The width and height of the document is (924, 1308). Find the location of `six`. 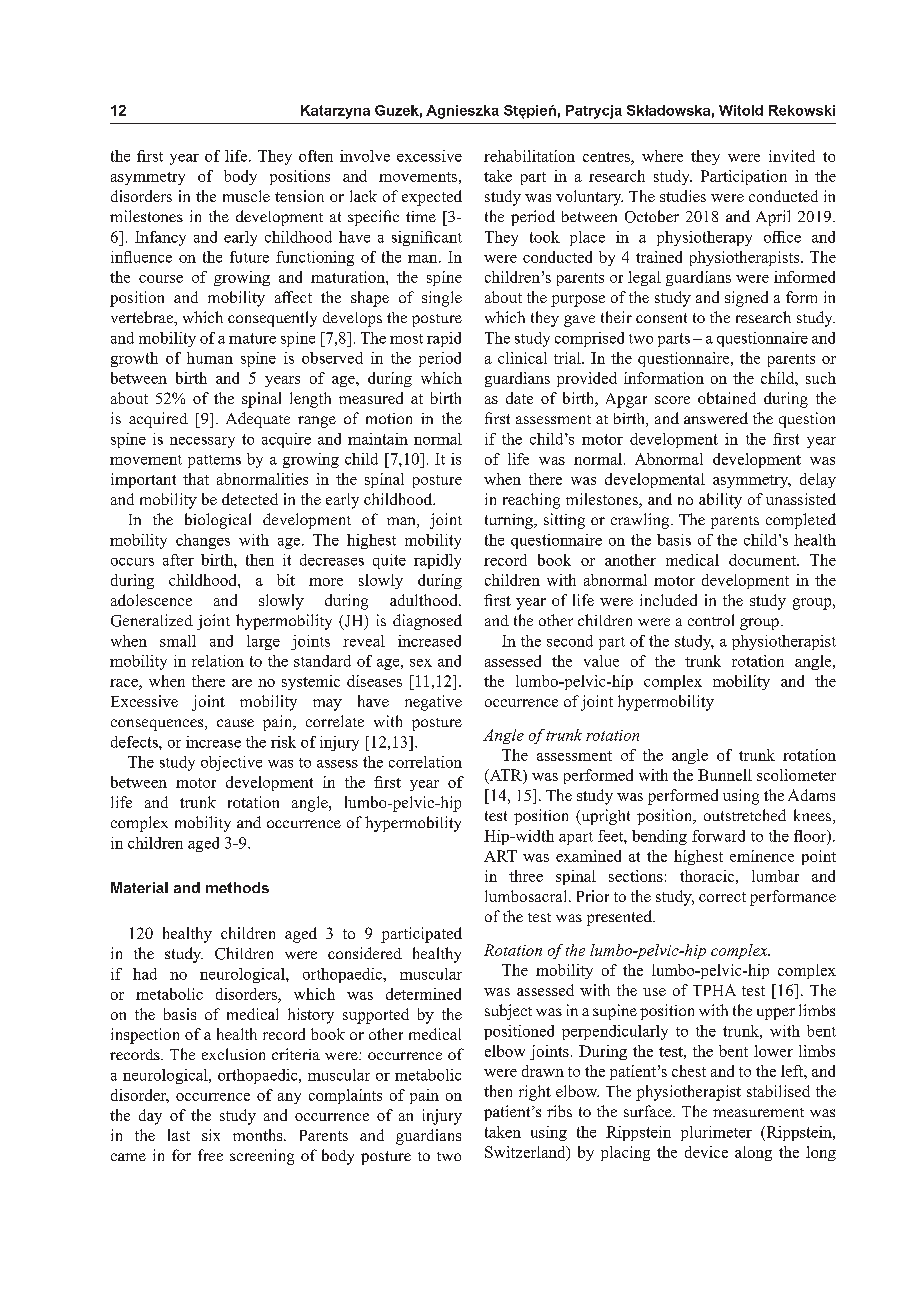

six is located at coordinates (211, 1135).
